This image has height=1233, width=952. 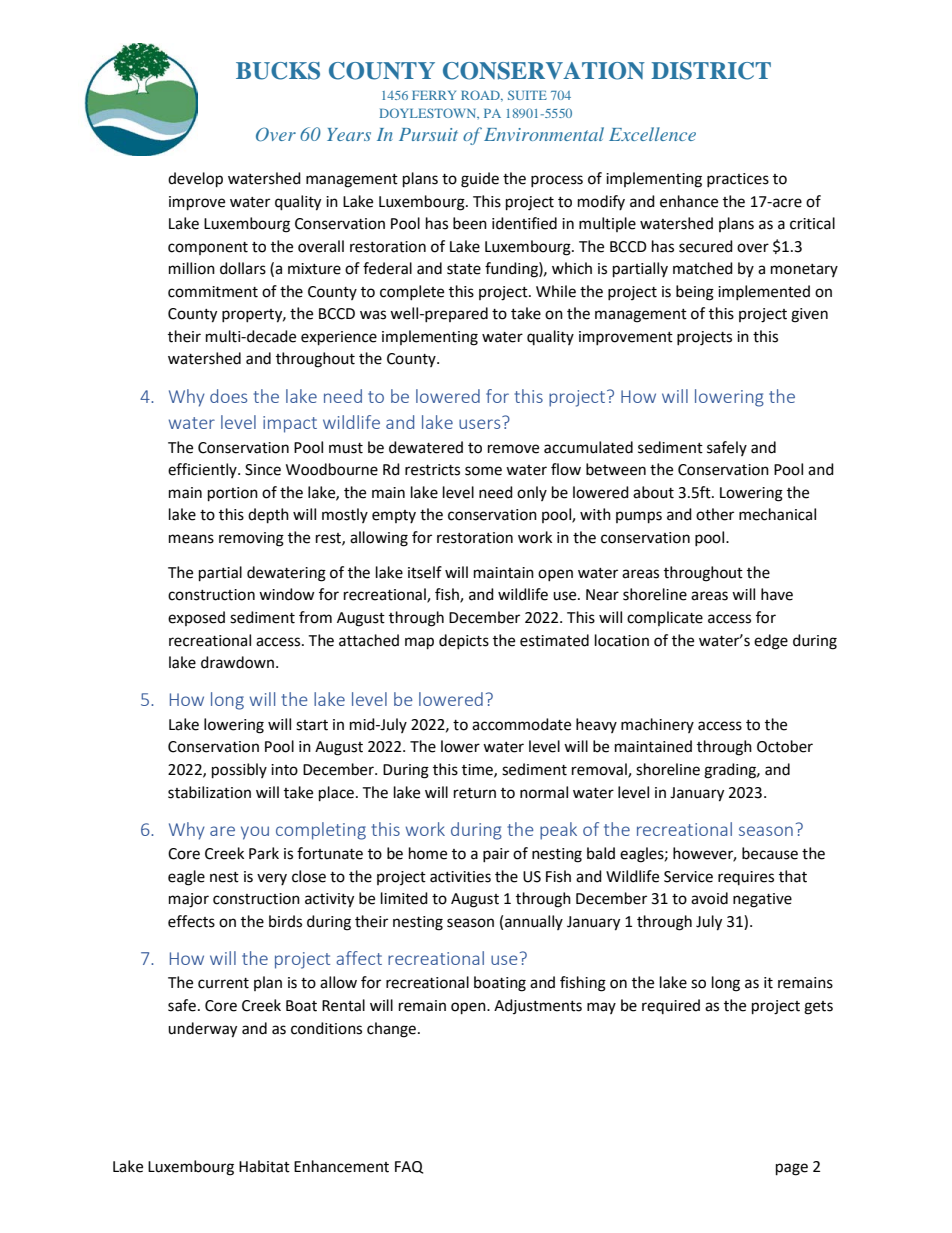 I want to click on does, so click(x=228, y=396).
